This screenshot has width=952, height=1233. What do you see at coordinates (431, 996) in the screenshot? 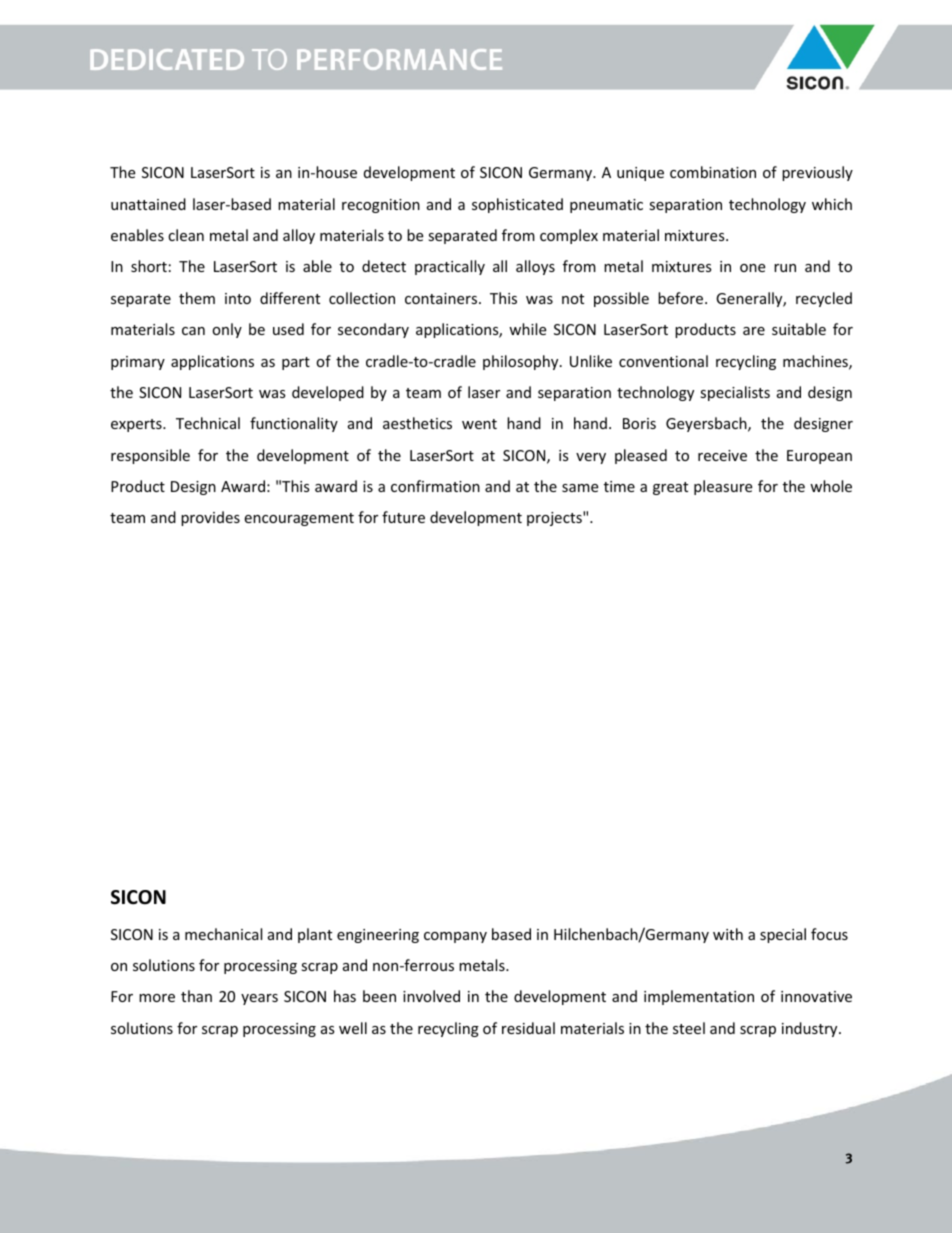
I see `involved` at bounding box center [431, 996].
